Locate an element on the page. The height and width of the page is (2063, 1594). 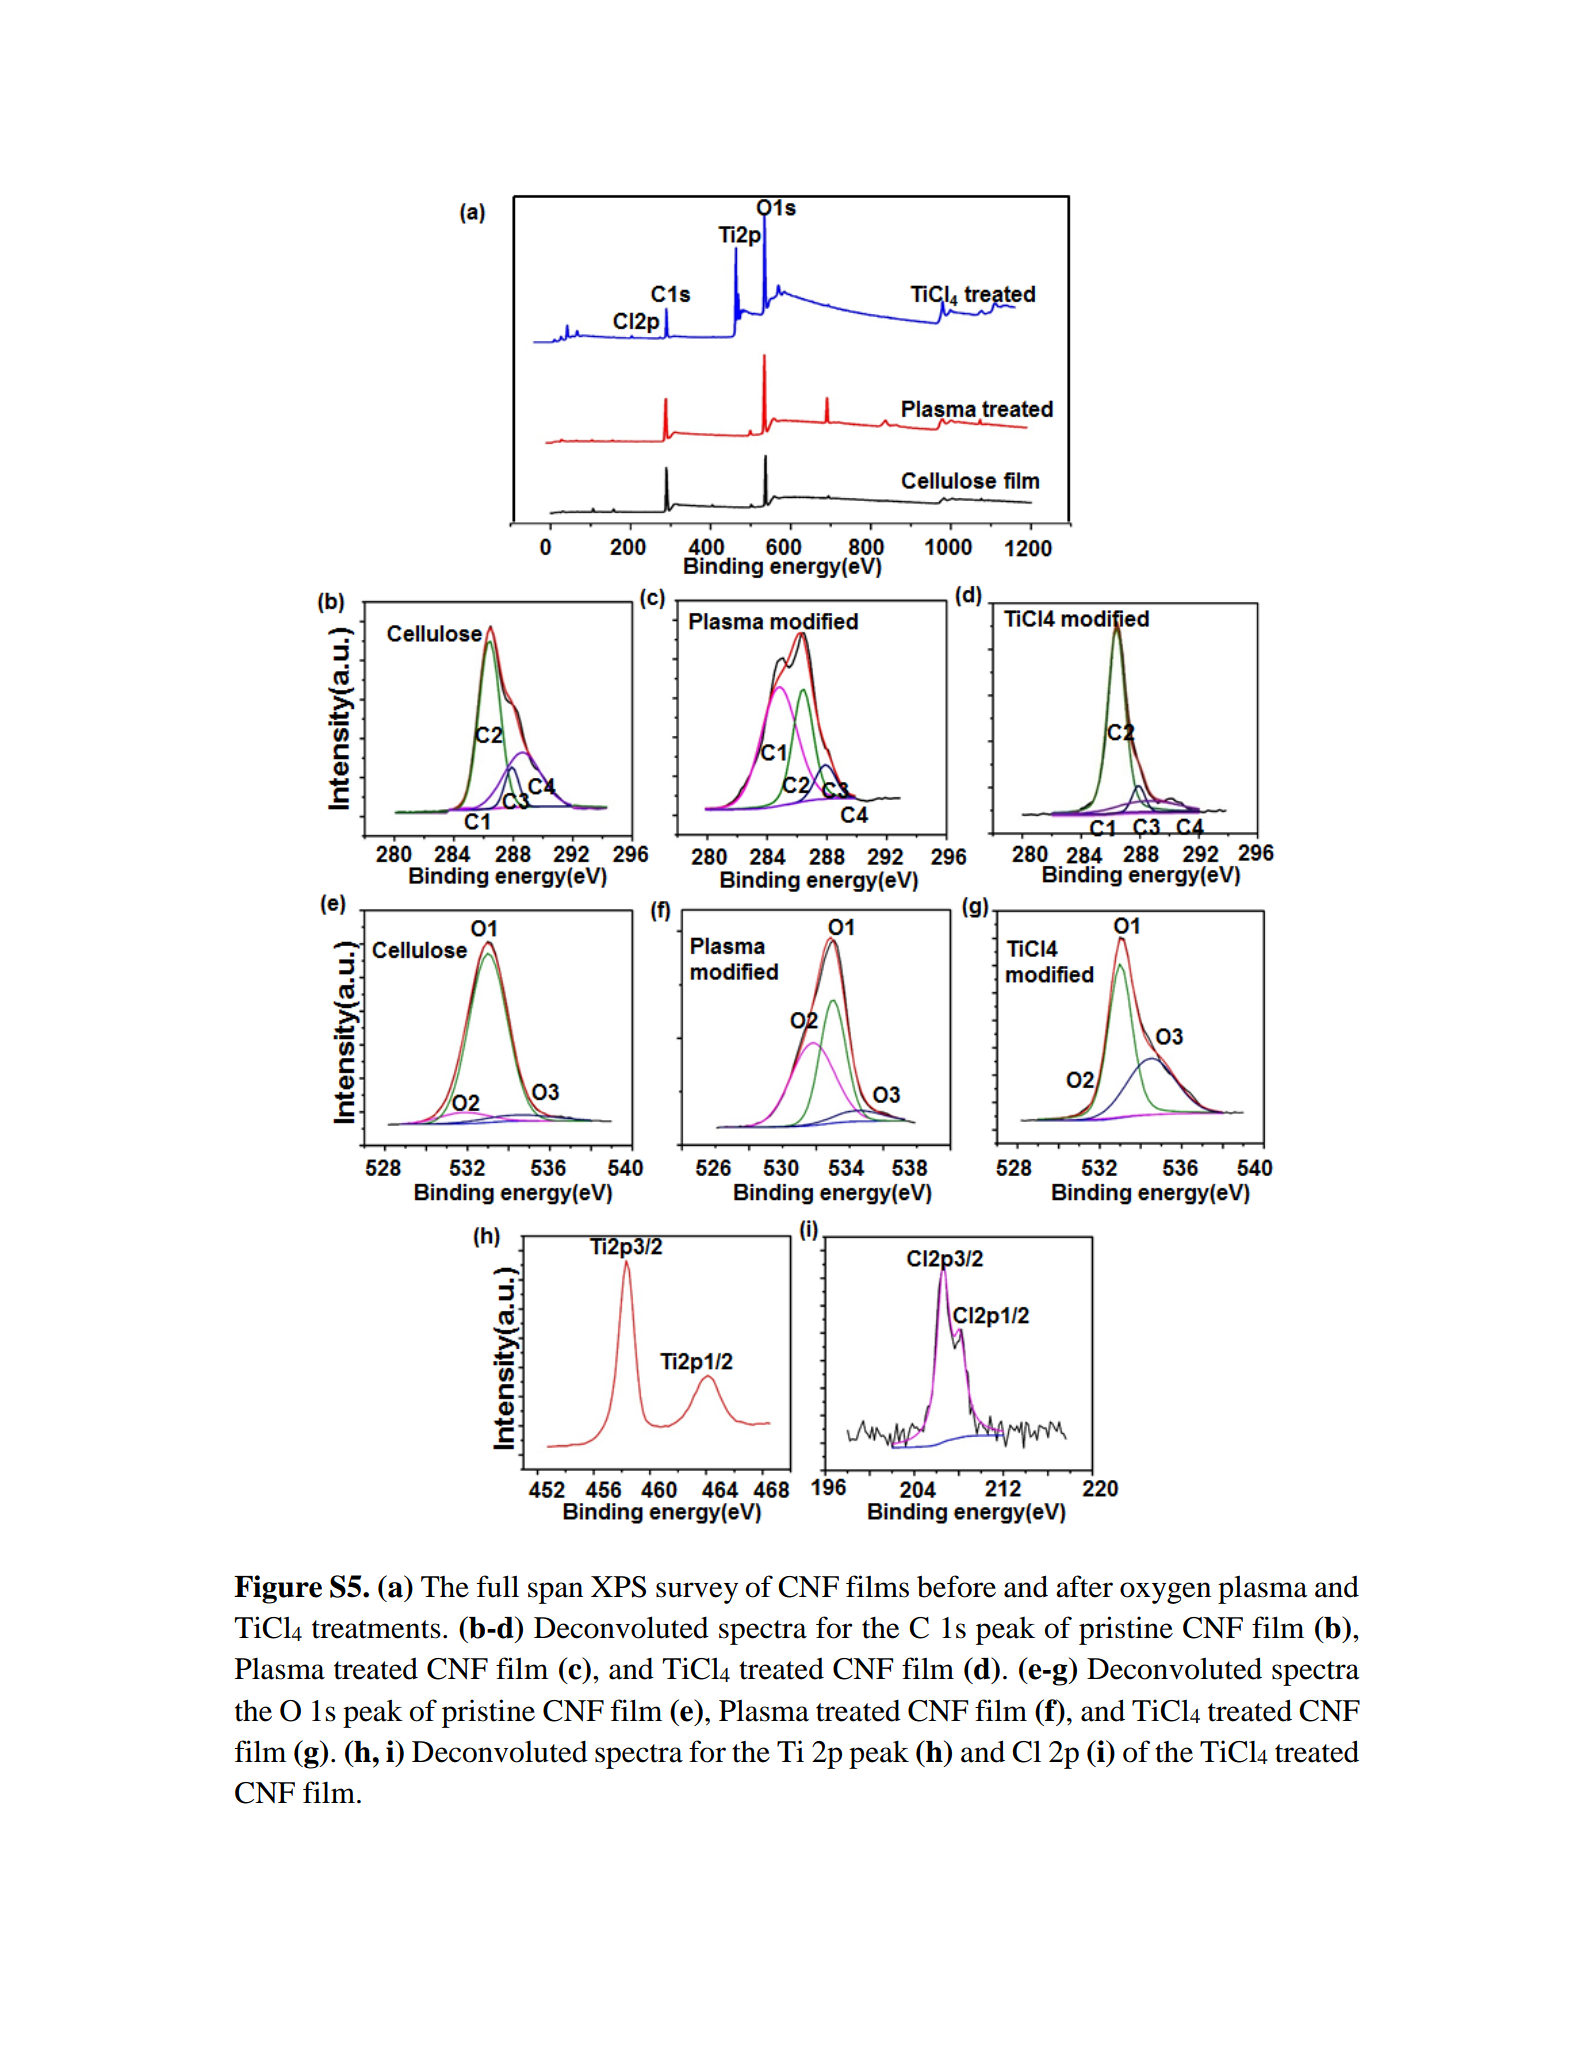
oxygen is located at coordinates (1165, 1593).
